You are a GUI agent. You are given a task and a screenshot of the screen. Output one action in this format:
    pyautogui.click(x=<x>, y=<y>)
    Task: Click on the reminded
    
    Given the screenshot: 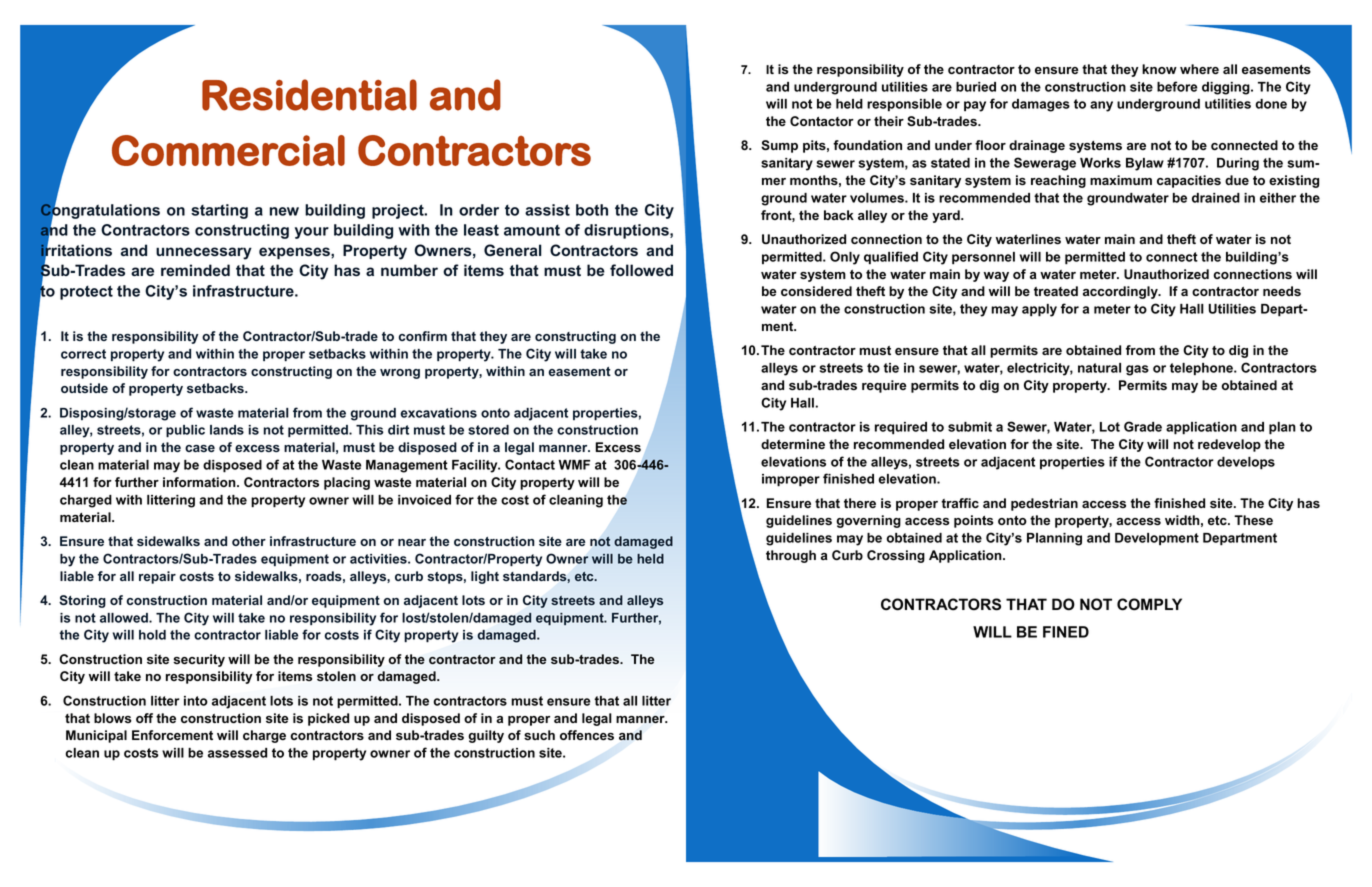 What is the action you would take?
    pyautogui.click(x=195, y=270)
